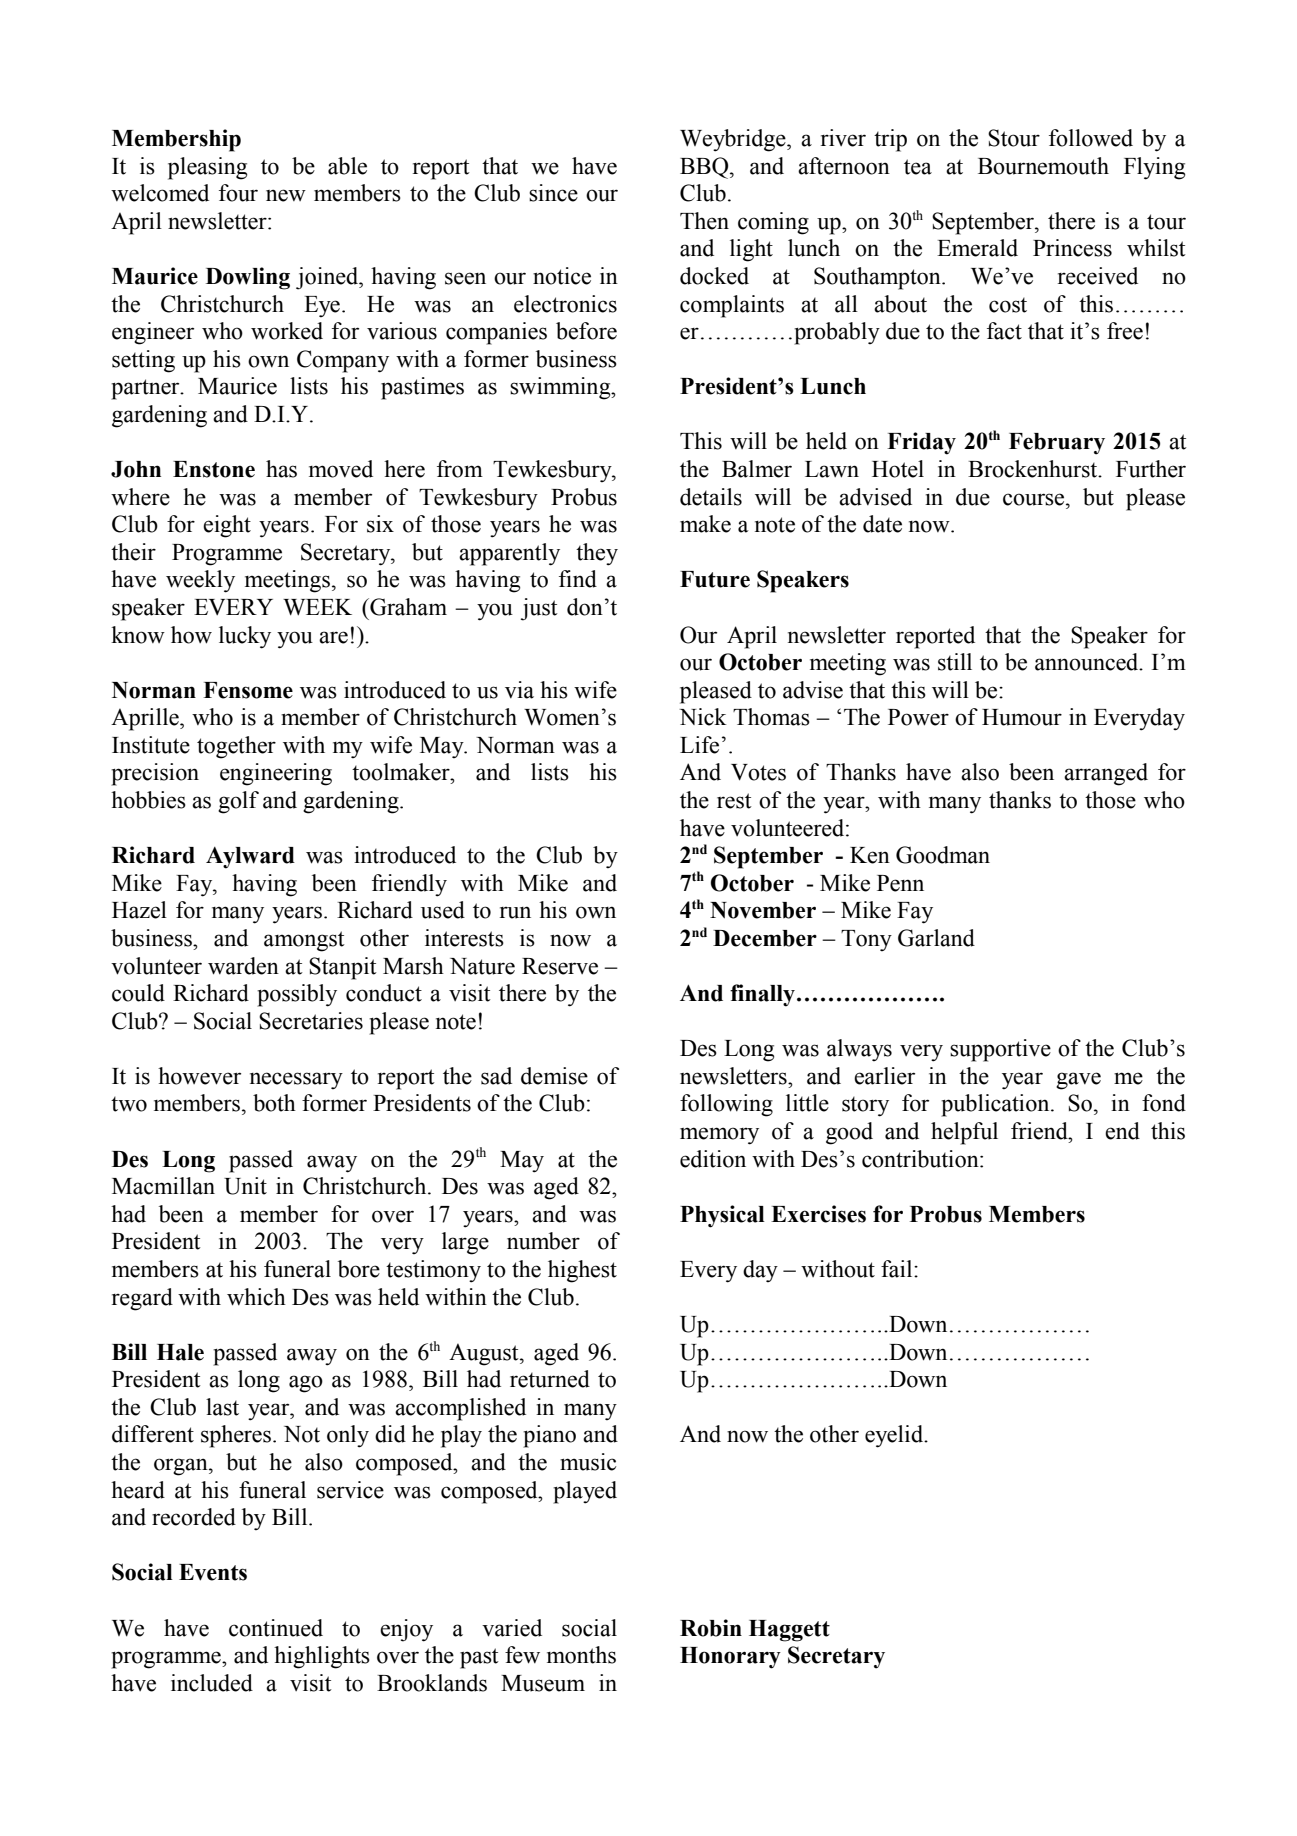 The image size is (1297, 1836). Describe the element at coordinates (276, 1628) in the screenshot. I see `continued` at that location.
